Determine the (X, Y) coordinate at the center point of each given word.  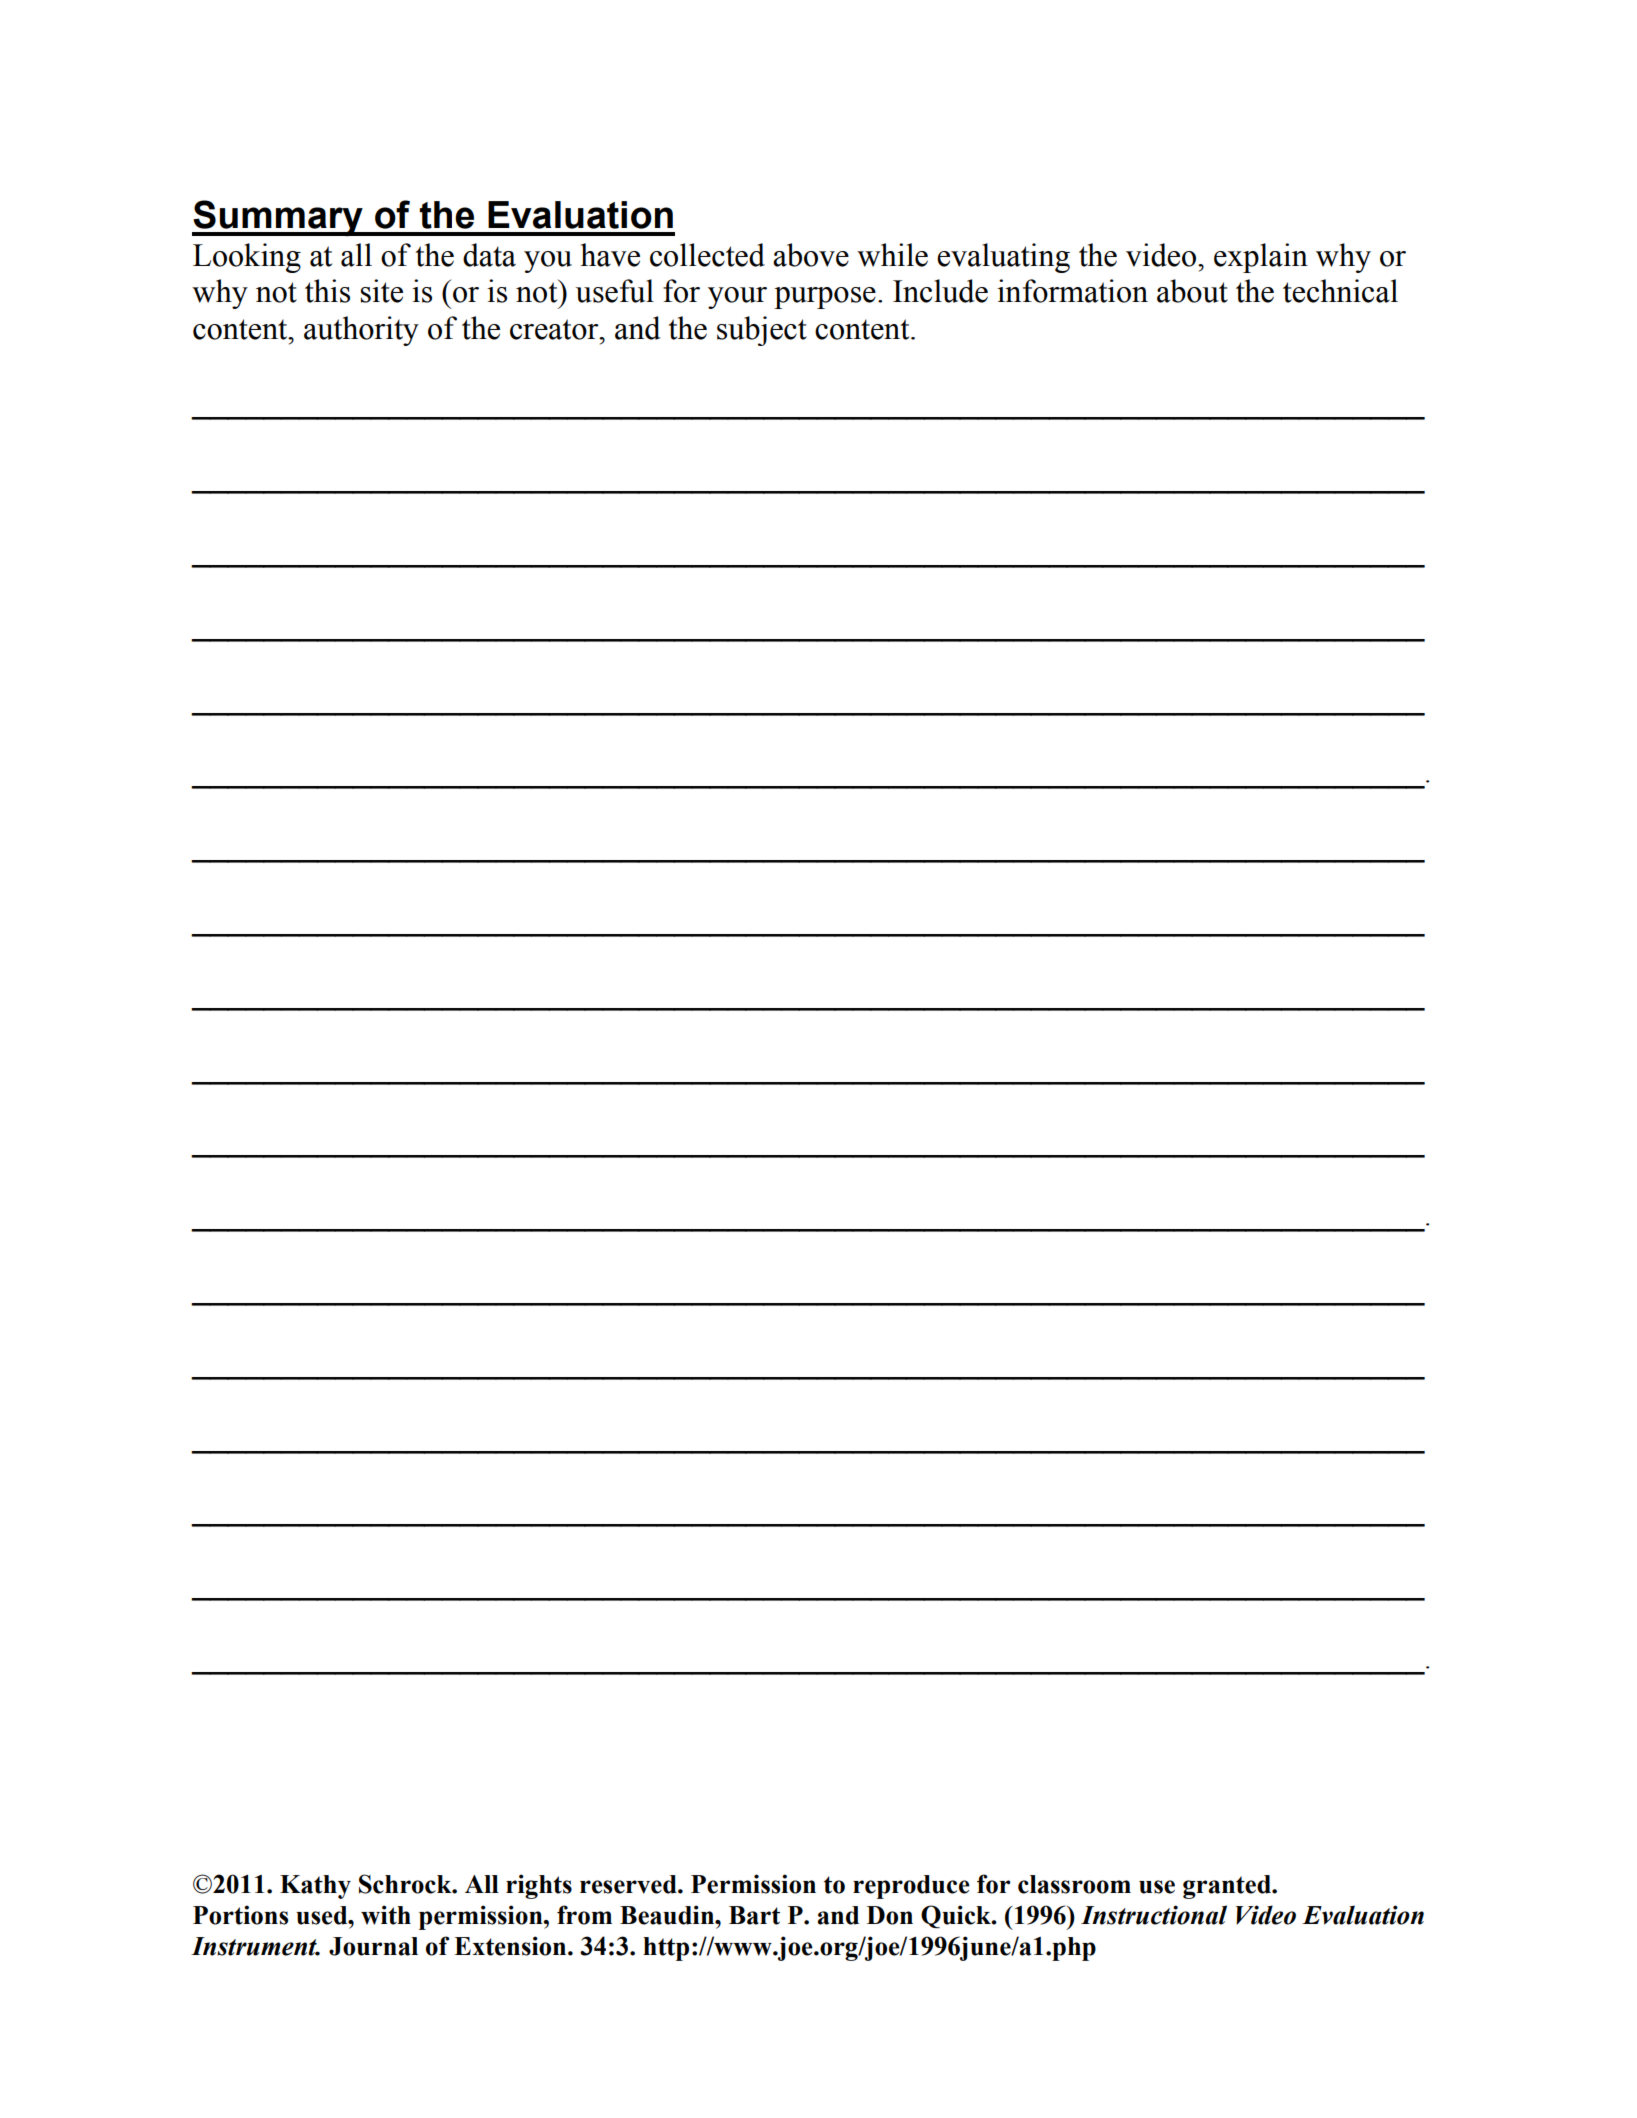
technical (1340, 291)
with (386, 1915)
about (1192, 291)
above (811, 255)
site (382, 291)
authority (361, 331)
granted (1228, 1887)
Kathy (315, 1887)
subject (762, 331)
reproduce (911, 1887)
